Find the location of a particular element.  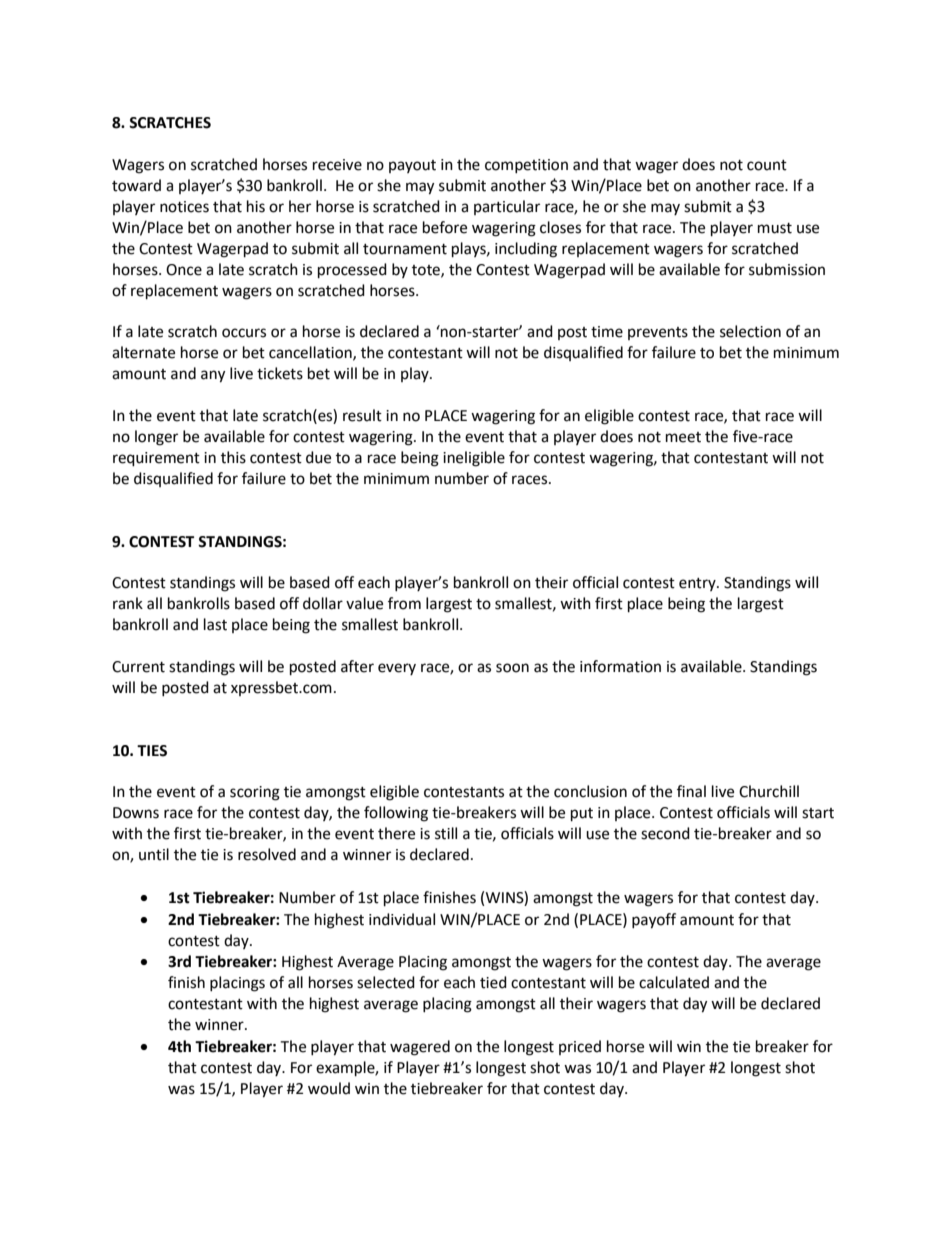

notices is located at coordinates (184, 207).
